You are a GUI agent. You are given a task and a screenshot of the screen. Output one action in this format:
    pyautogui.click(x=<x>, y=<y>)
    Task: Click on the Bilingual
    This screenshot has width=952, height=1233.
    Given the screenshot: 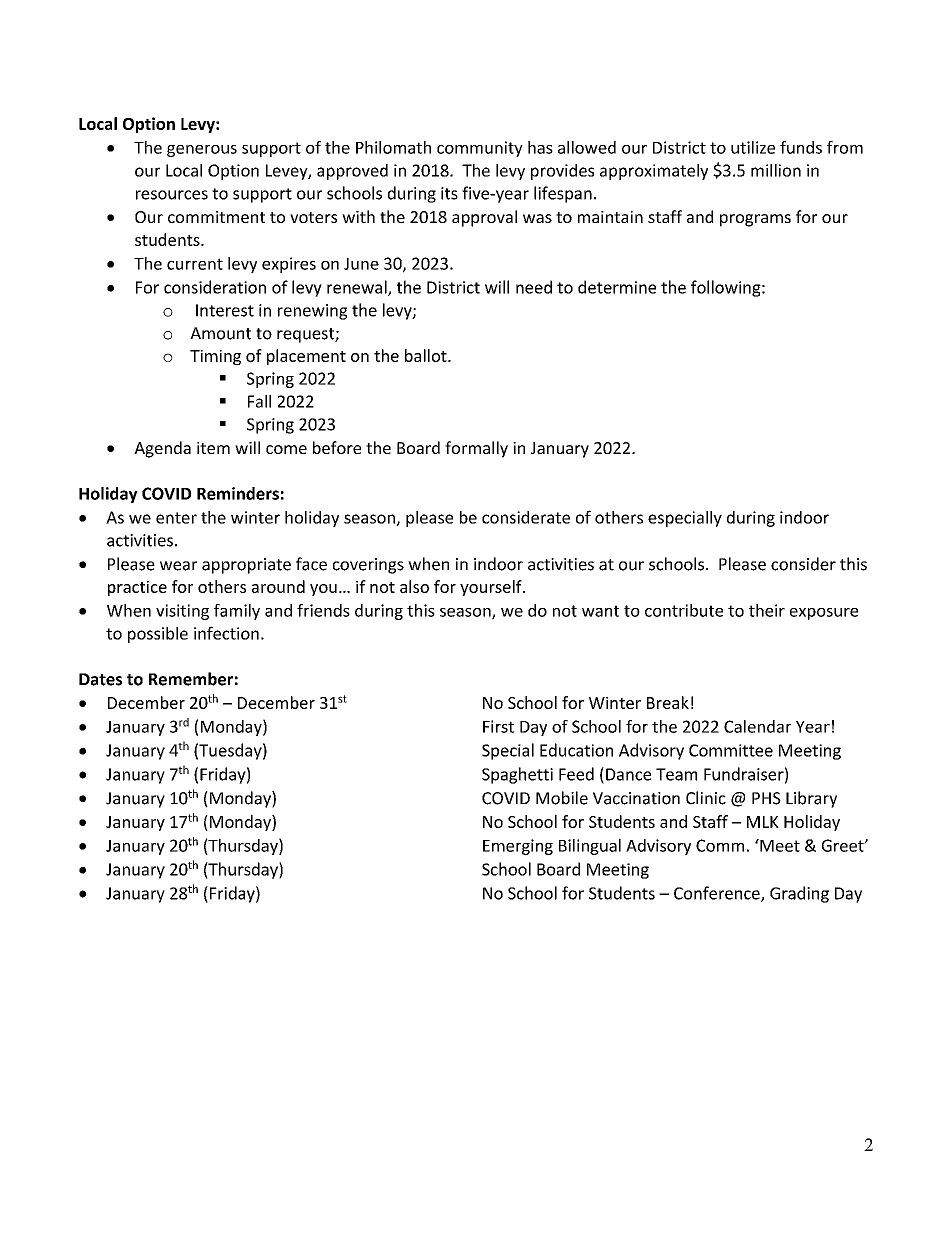 What is the action you would take?
    pyautogui.click(x=590, y=847)
